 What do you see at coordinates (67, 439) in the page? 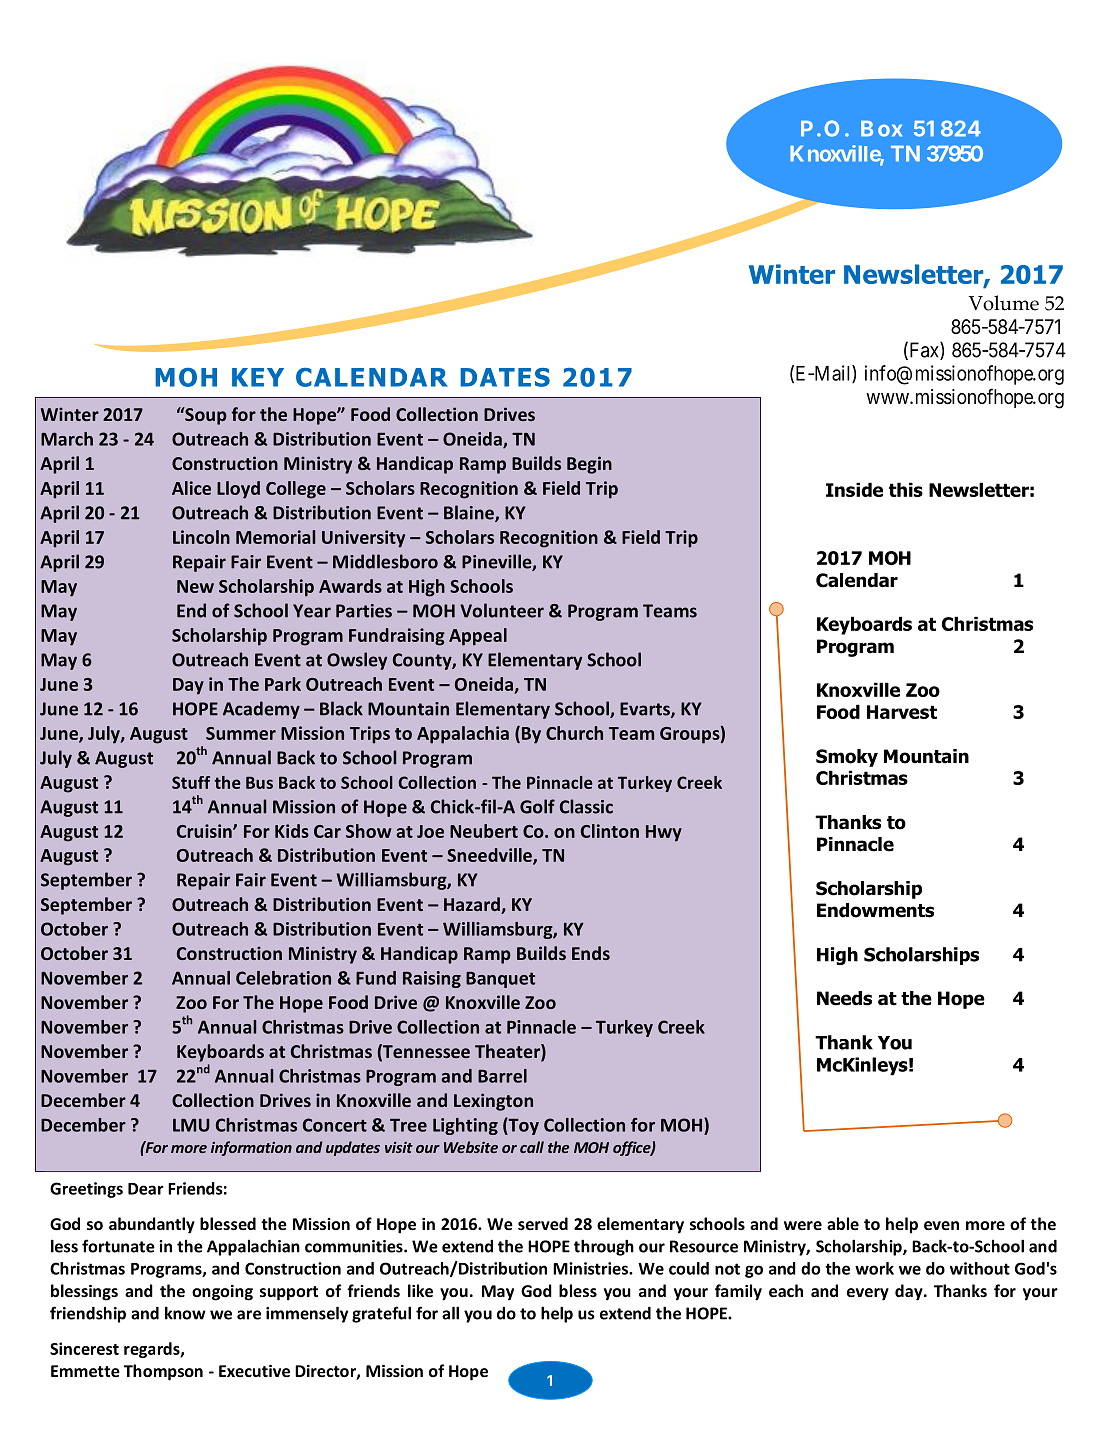
I see `March` at bounding box center [67, 439].
